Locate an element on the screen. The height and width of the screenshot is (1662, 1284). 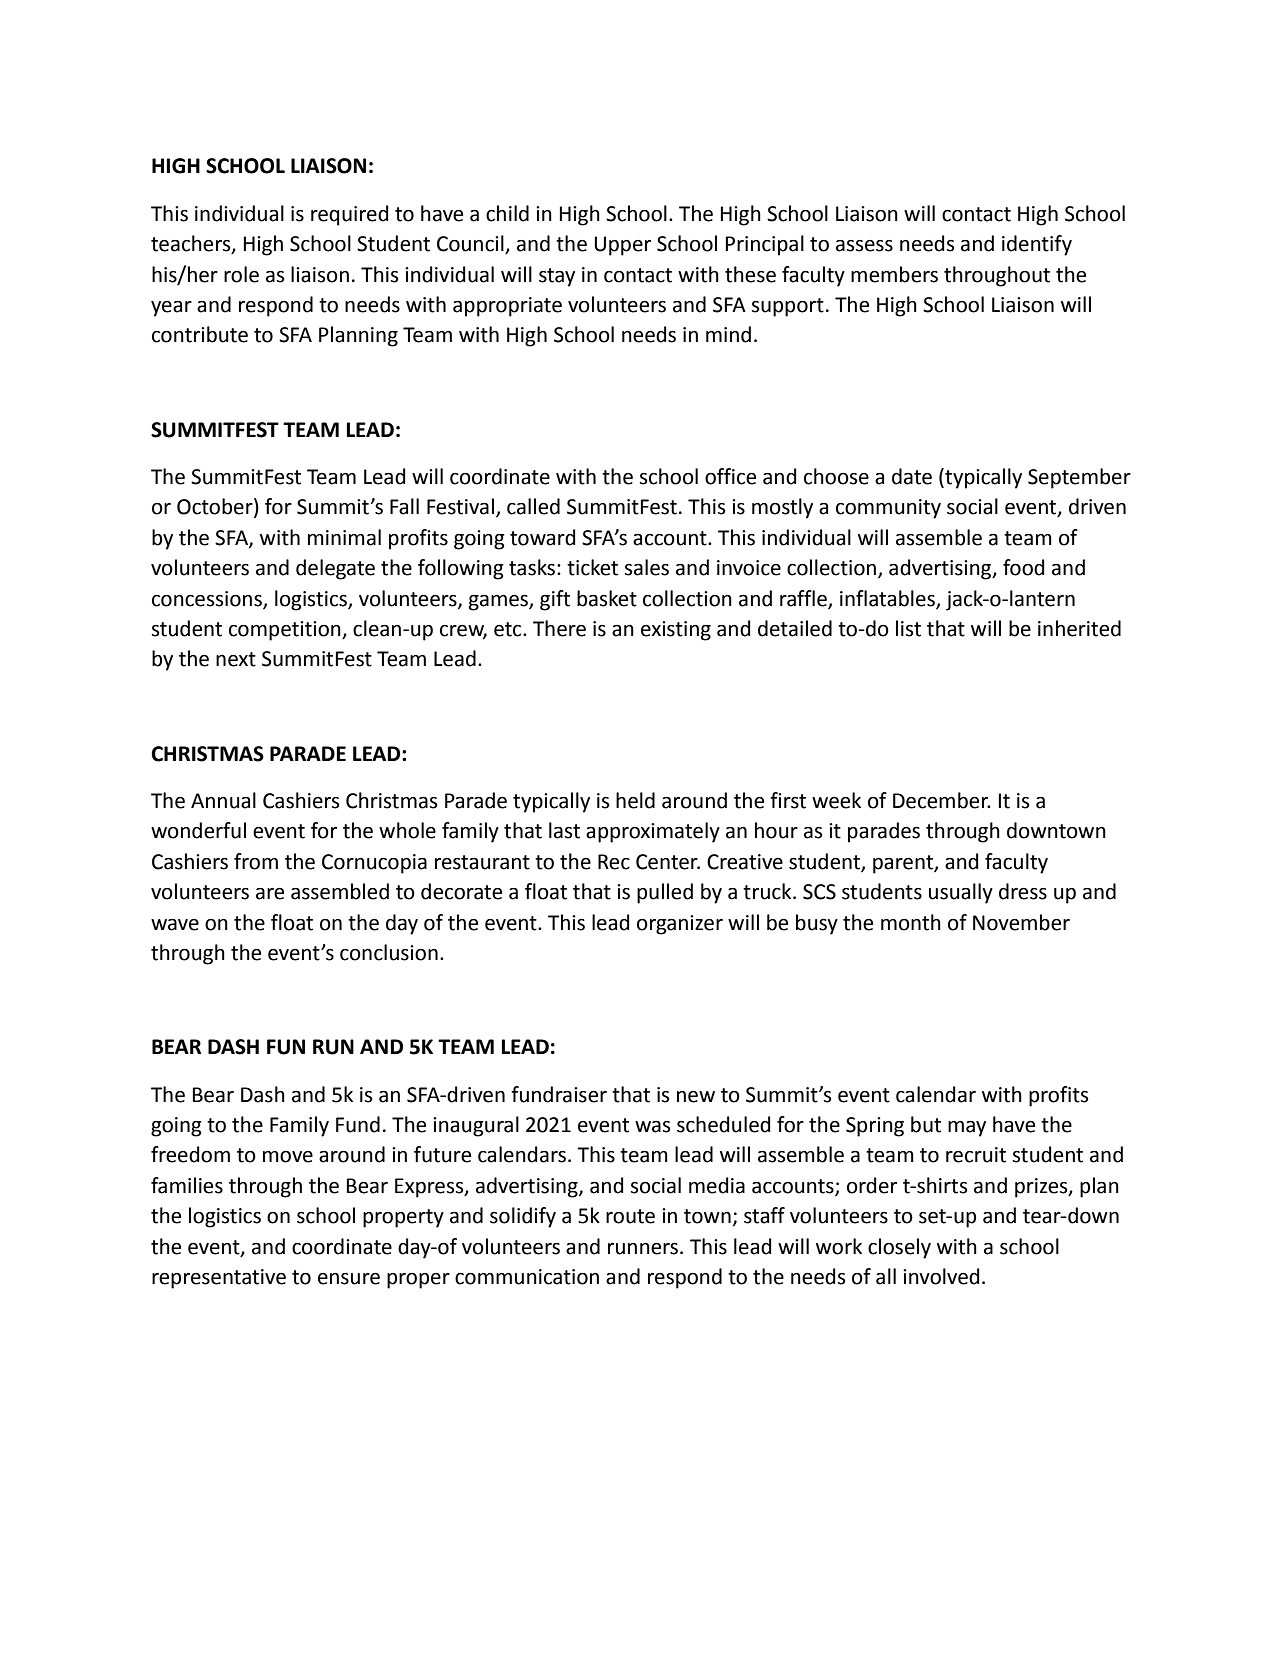
organizer is located at coordinates (680, 925).
